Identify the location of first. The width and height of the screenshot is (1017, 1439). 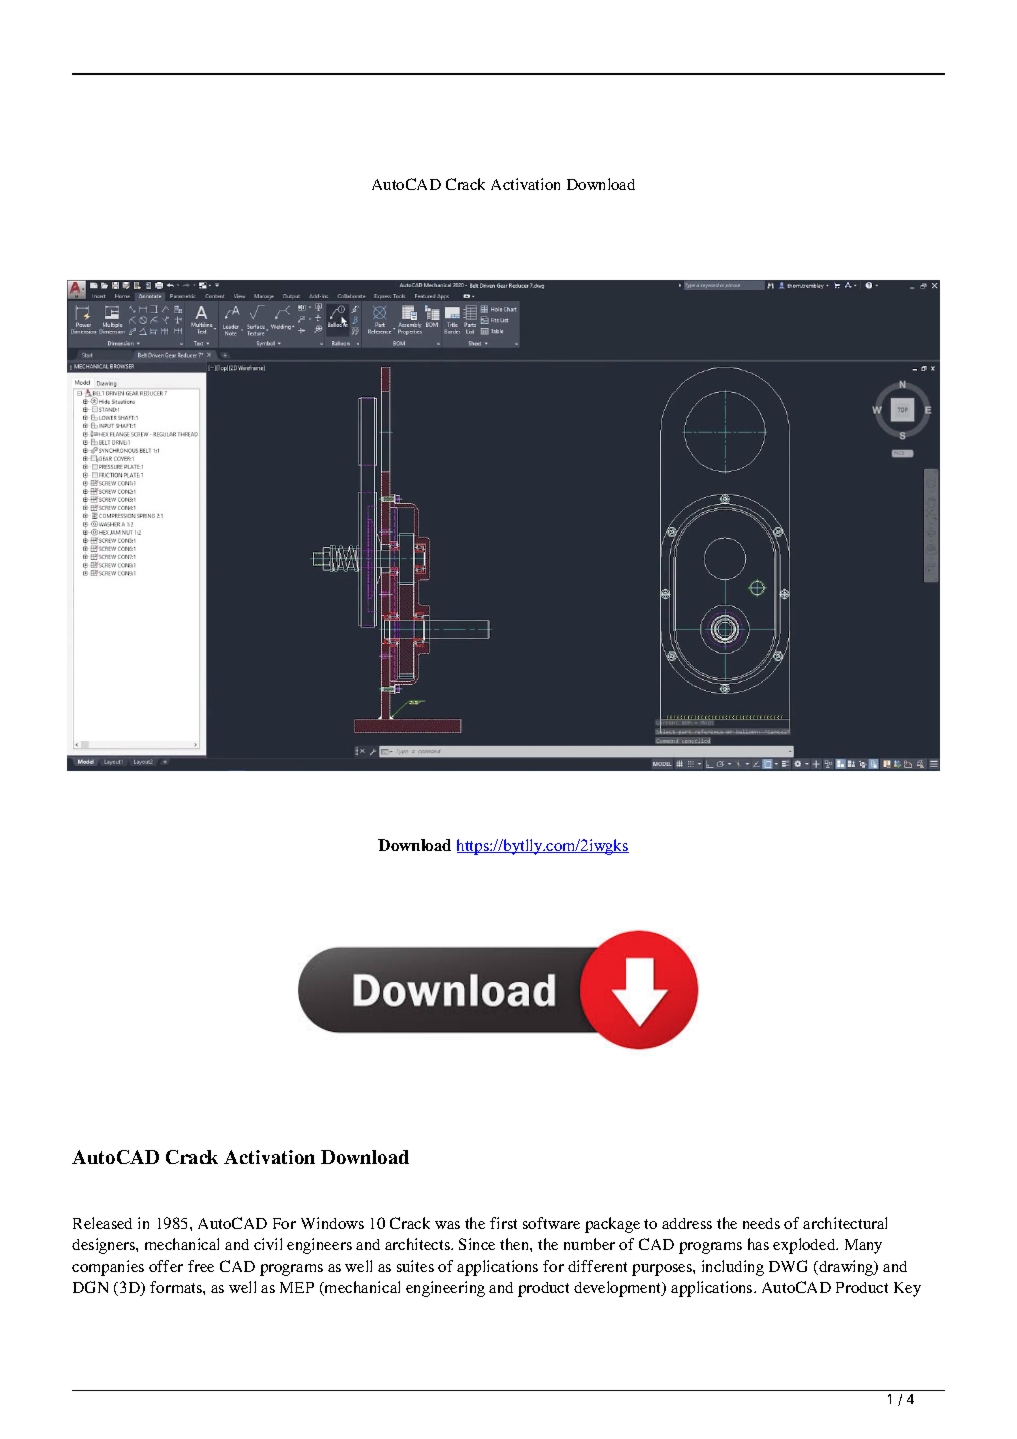
(503, 1223).
